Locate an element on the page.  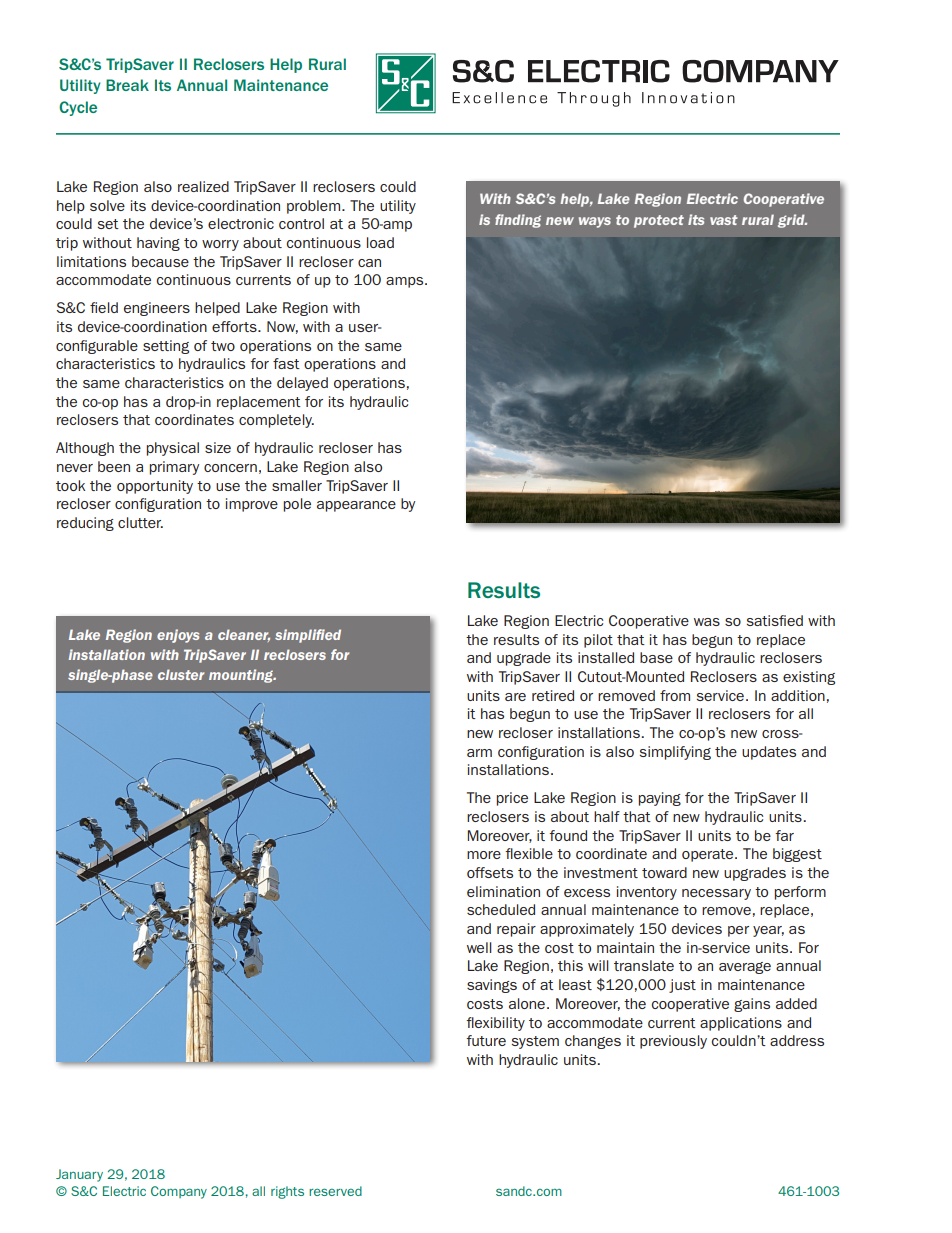
reserved is located at coordinates (335, 1191).
